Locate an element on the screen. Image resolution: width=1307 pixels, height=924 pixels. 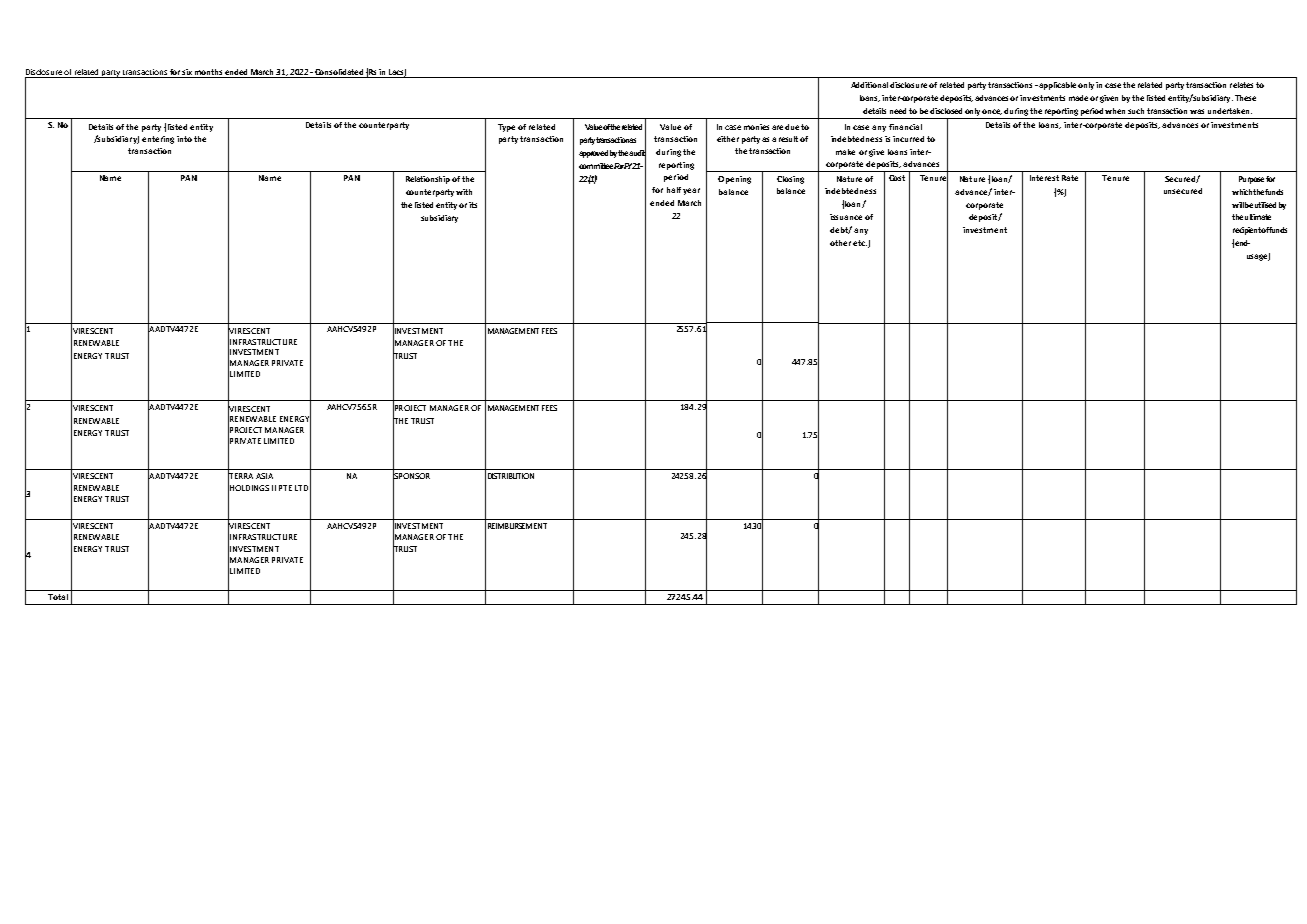
with is located at coordinates (464, 192).
